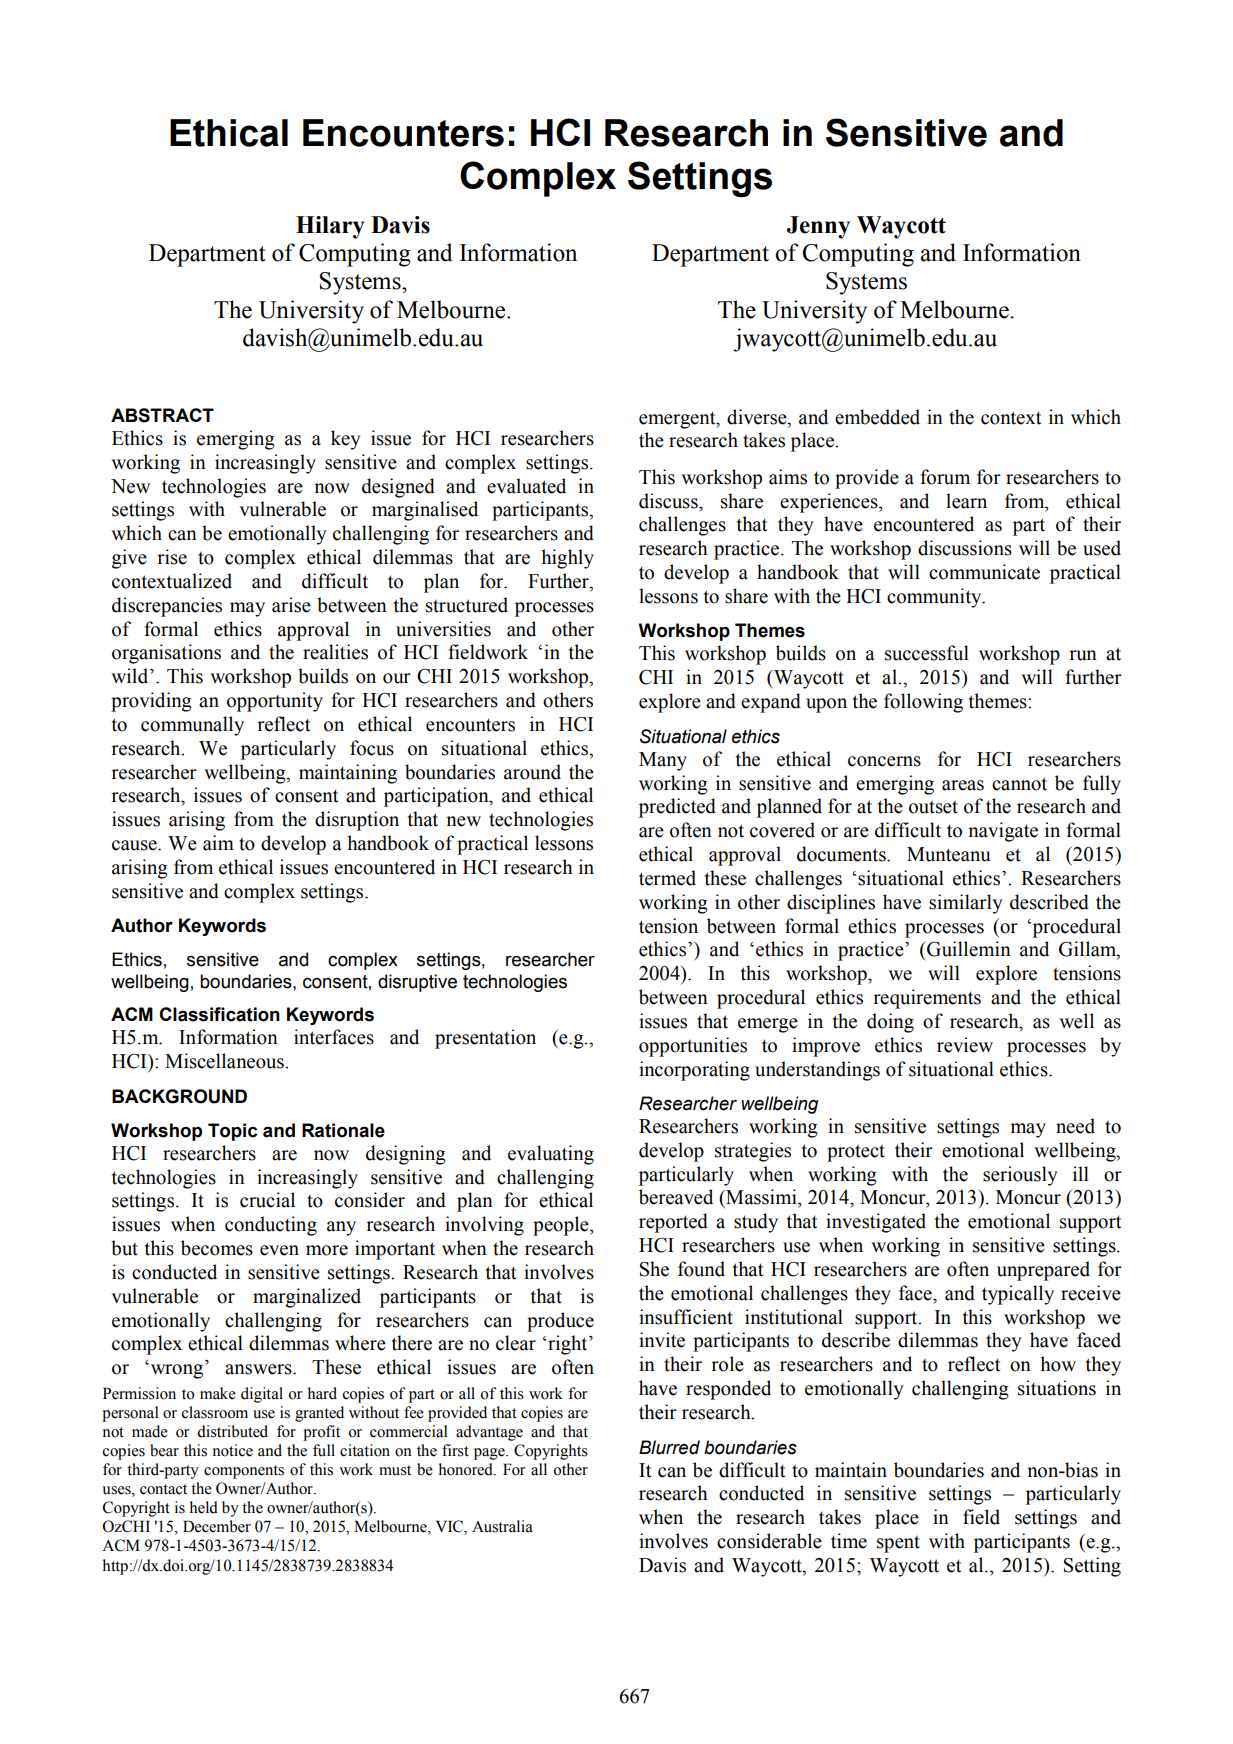  What do you see at coordinates (1043, 1271) in the page?
I see `unprepared` at bounding box center [1043, 1271].
